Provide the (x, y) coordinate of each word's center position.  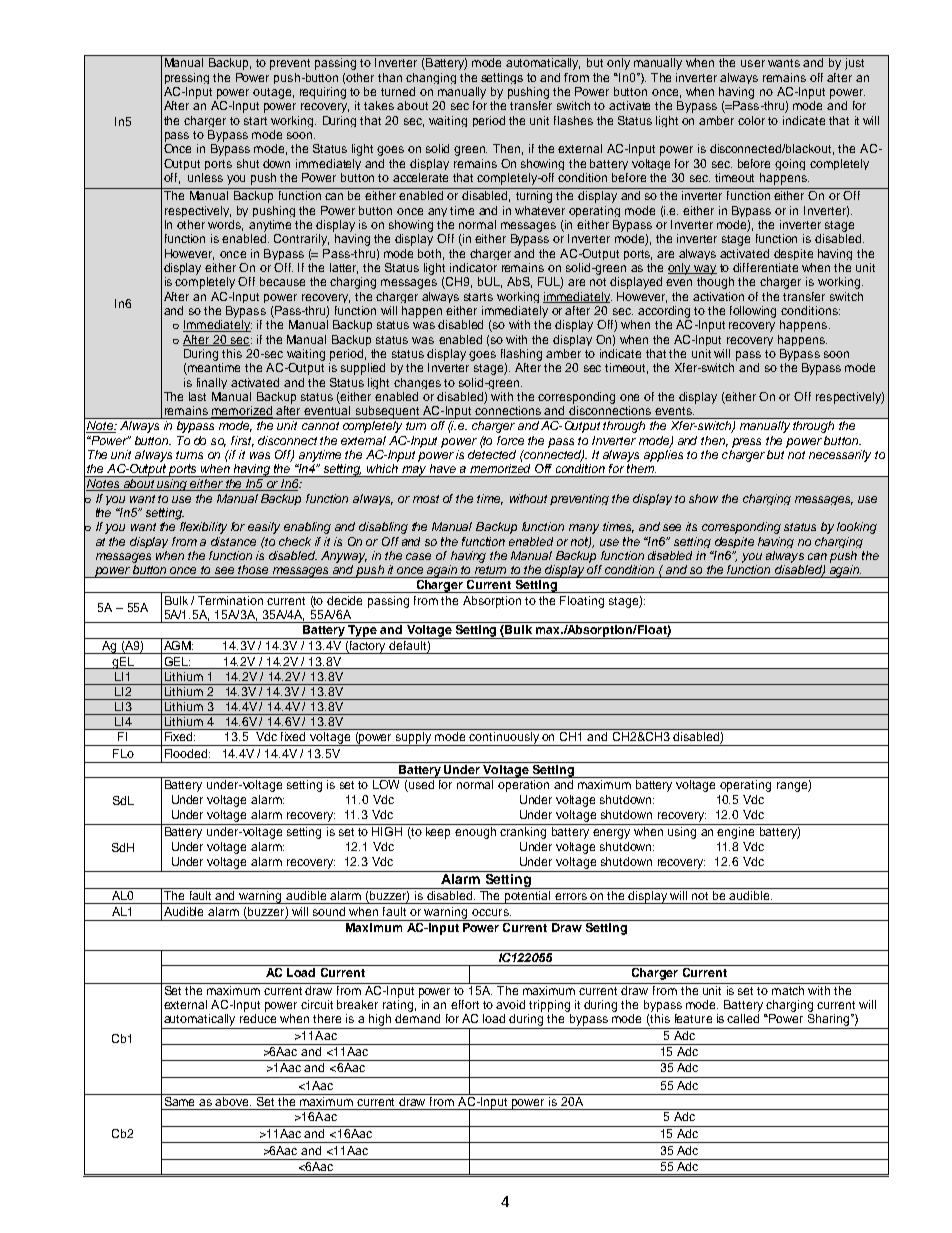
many (584, 529)
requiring (323, 93)
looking (857, 528)
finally (212, 383)
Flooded (187, 753)
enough (475, 833)
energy (611, 834)
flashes (573, 120)
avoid (510, 1004)
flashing (521, 355)
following (753, 312)
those (253, 569)
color (751, 120)
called (743, 1018)
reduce (258, 1018)
